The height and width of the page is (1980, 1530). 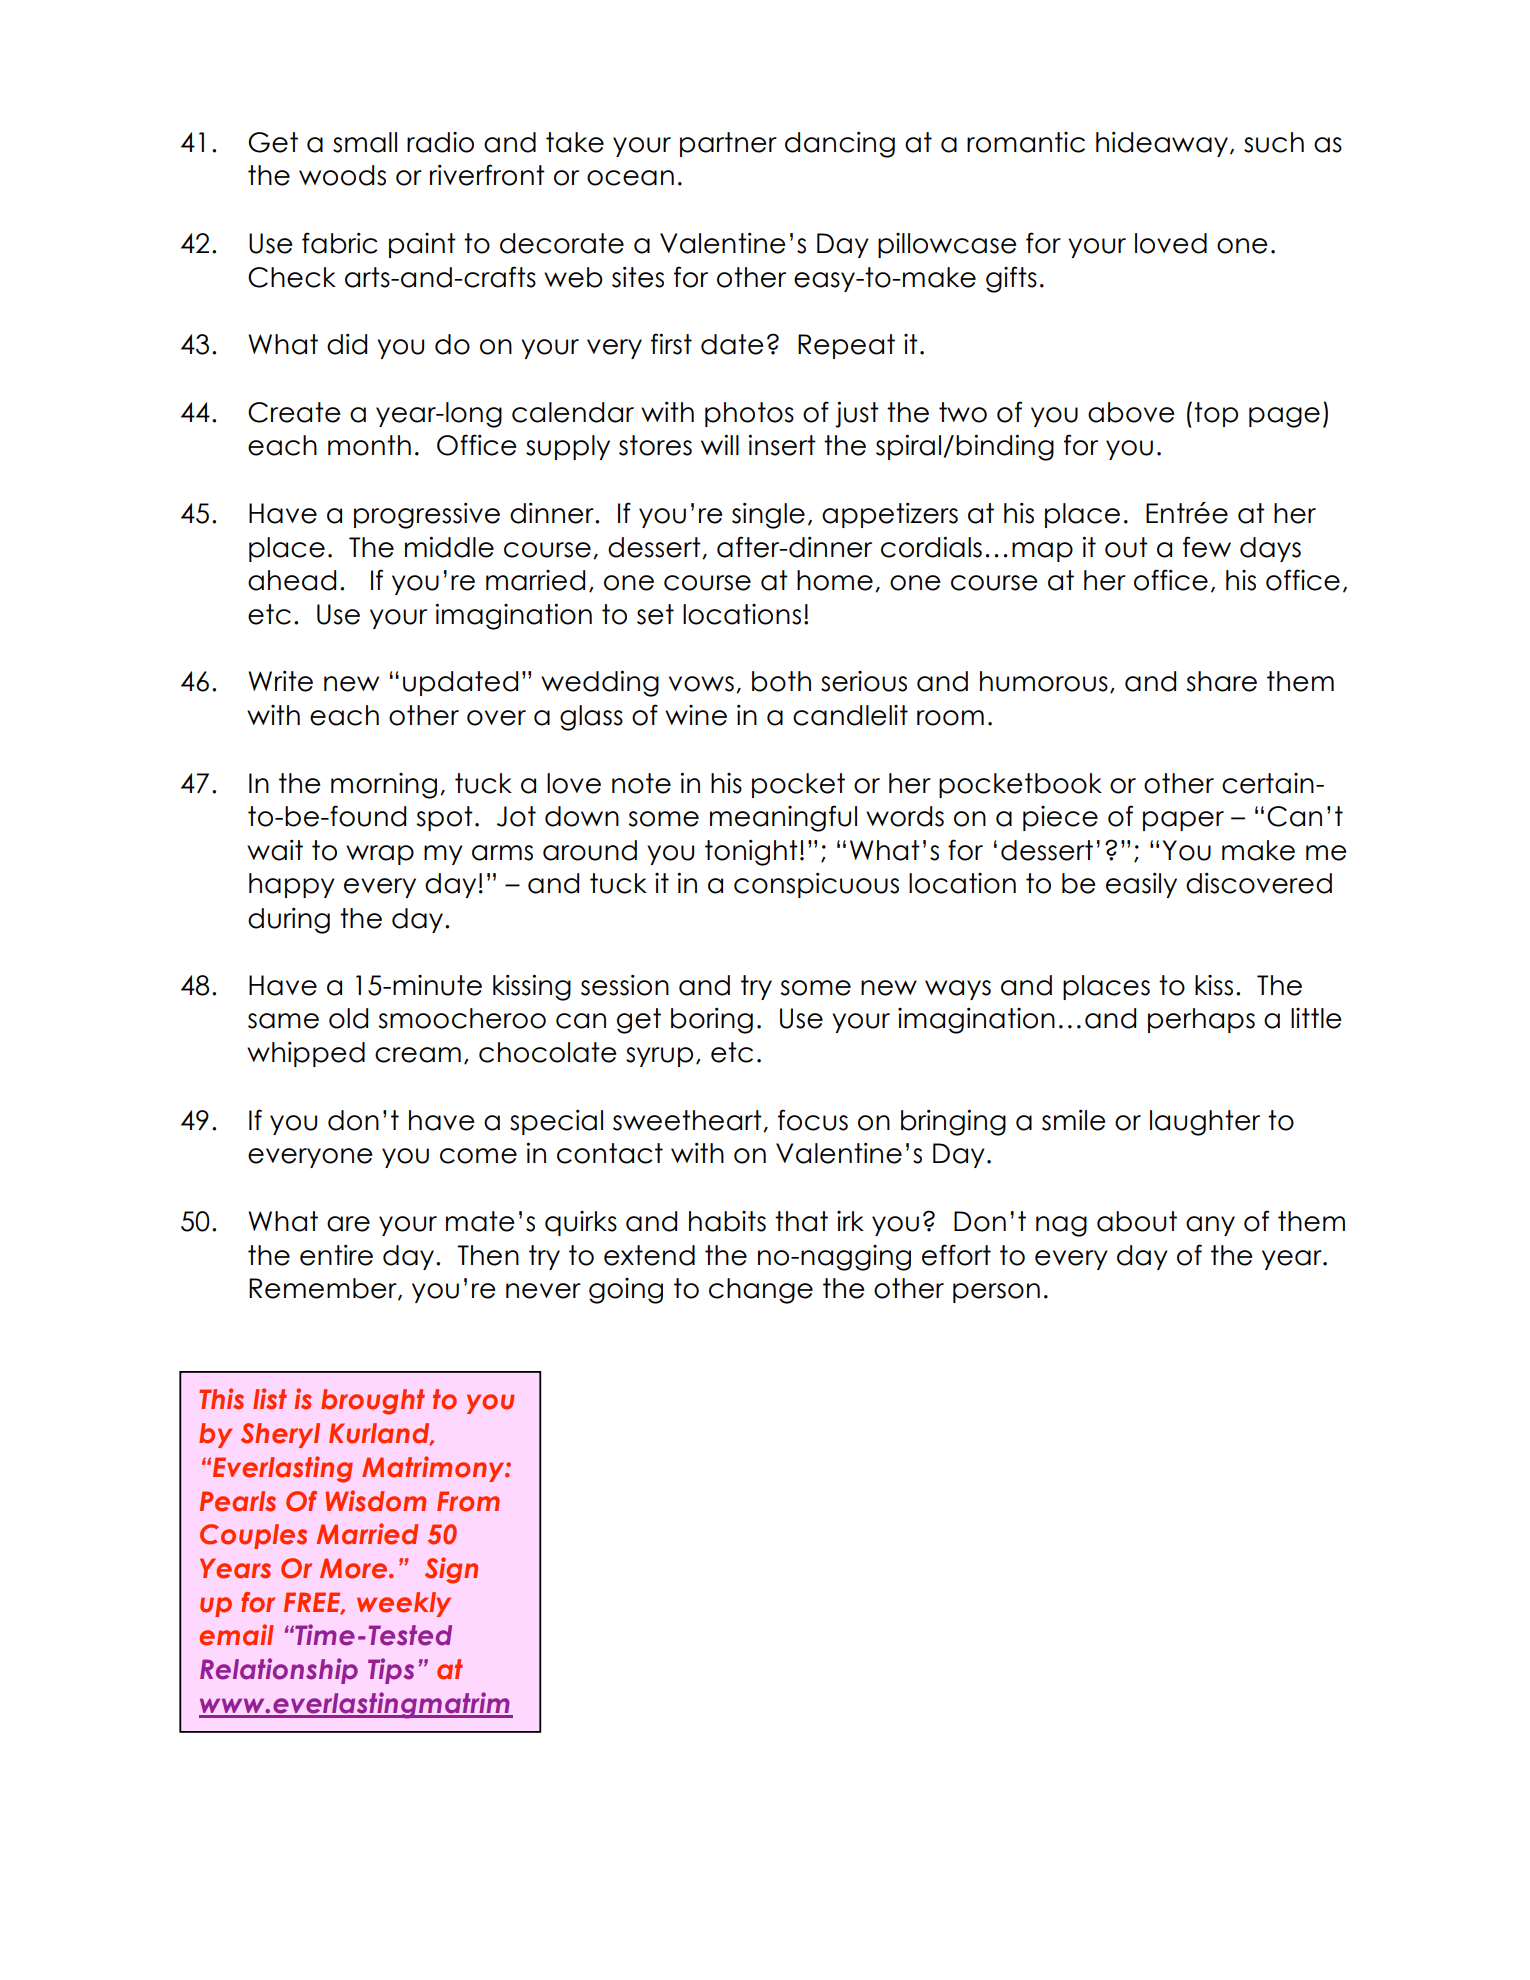 What do you see at coordinates (728, 144) in the page?
I see `partner` at bounding box center [728, 144].
